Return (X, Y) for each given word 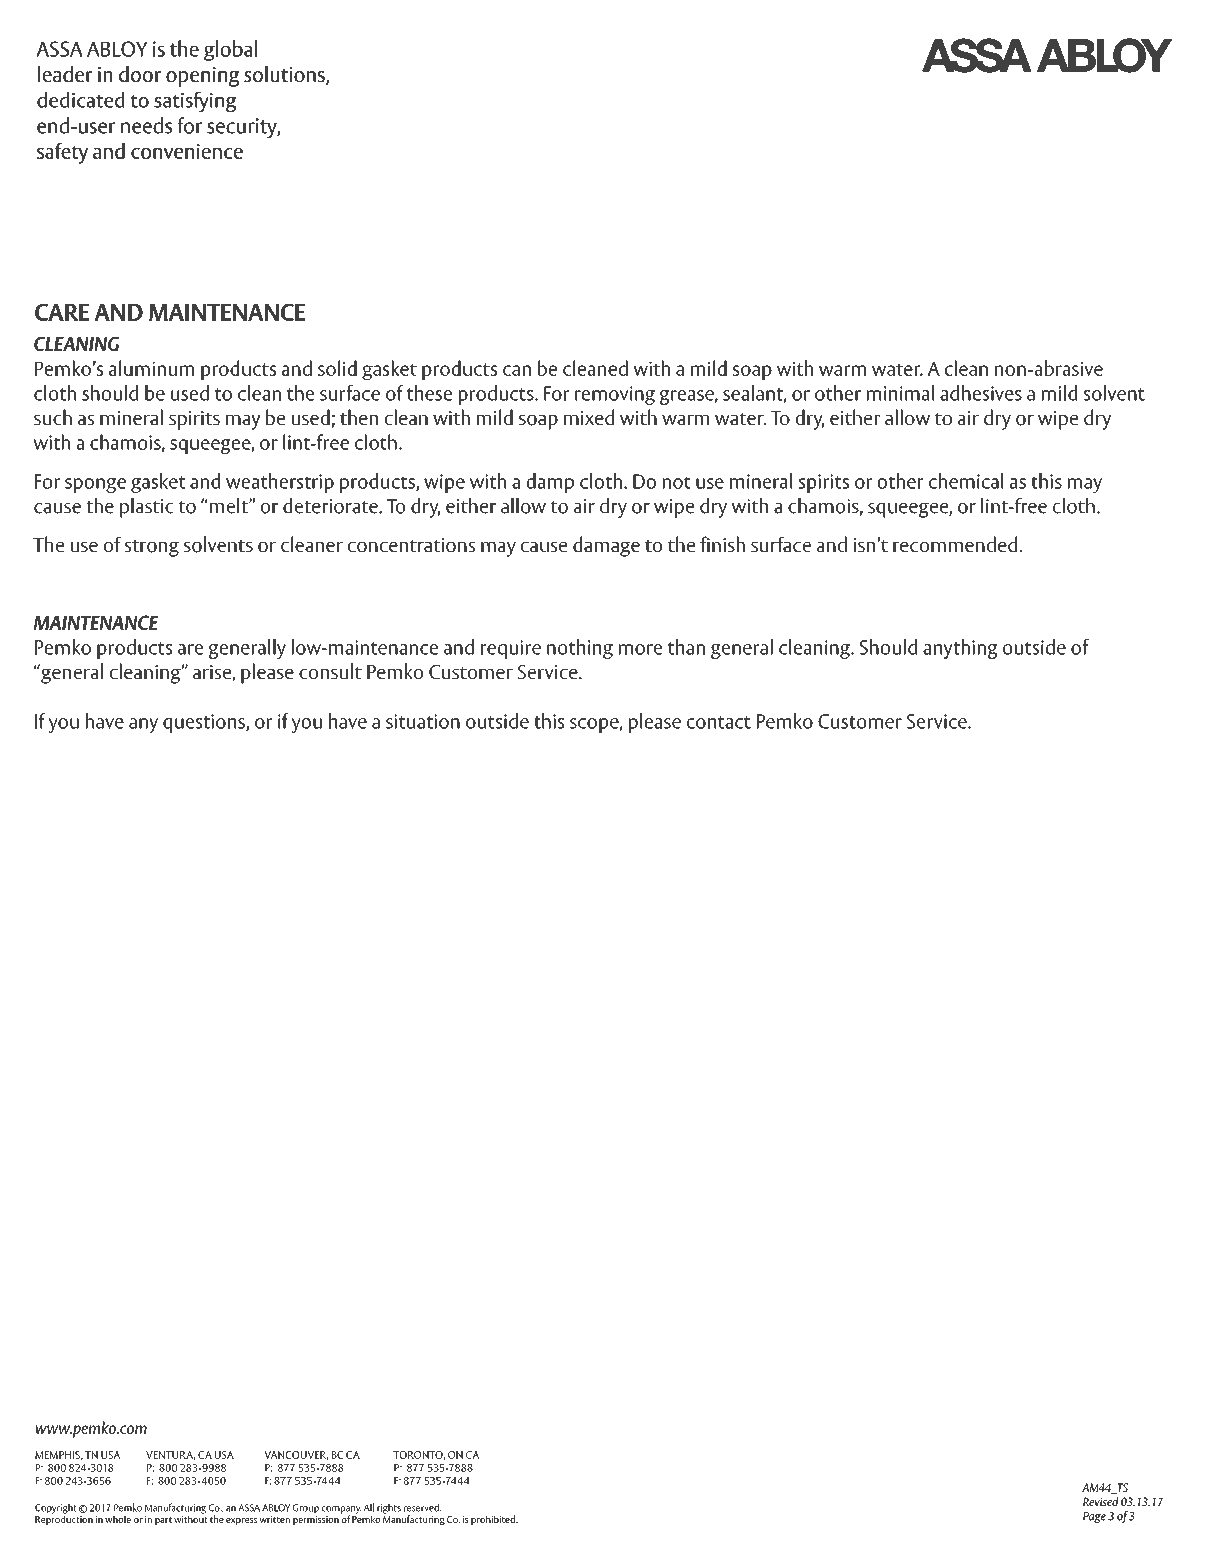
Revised (1100, 1501)
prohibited (494, 1520)
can (517, 370)
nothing (580, 649)
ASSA (249, 1508)
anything (960, 649)
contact (719, 722)
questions (205, 723)
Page (1094, 1517)
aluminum (151, 368)
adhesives (981, 393)
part (163, 1521)
